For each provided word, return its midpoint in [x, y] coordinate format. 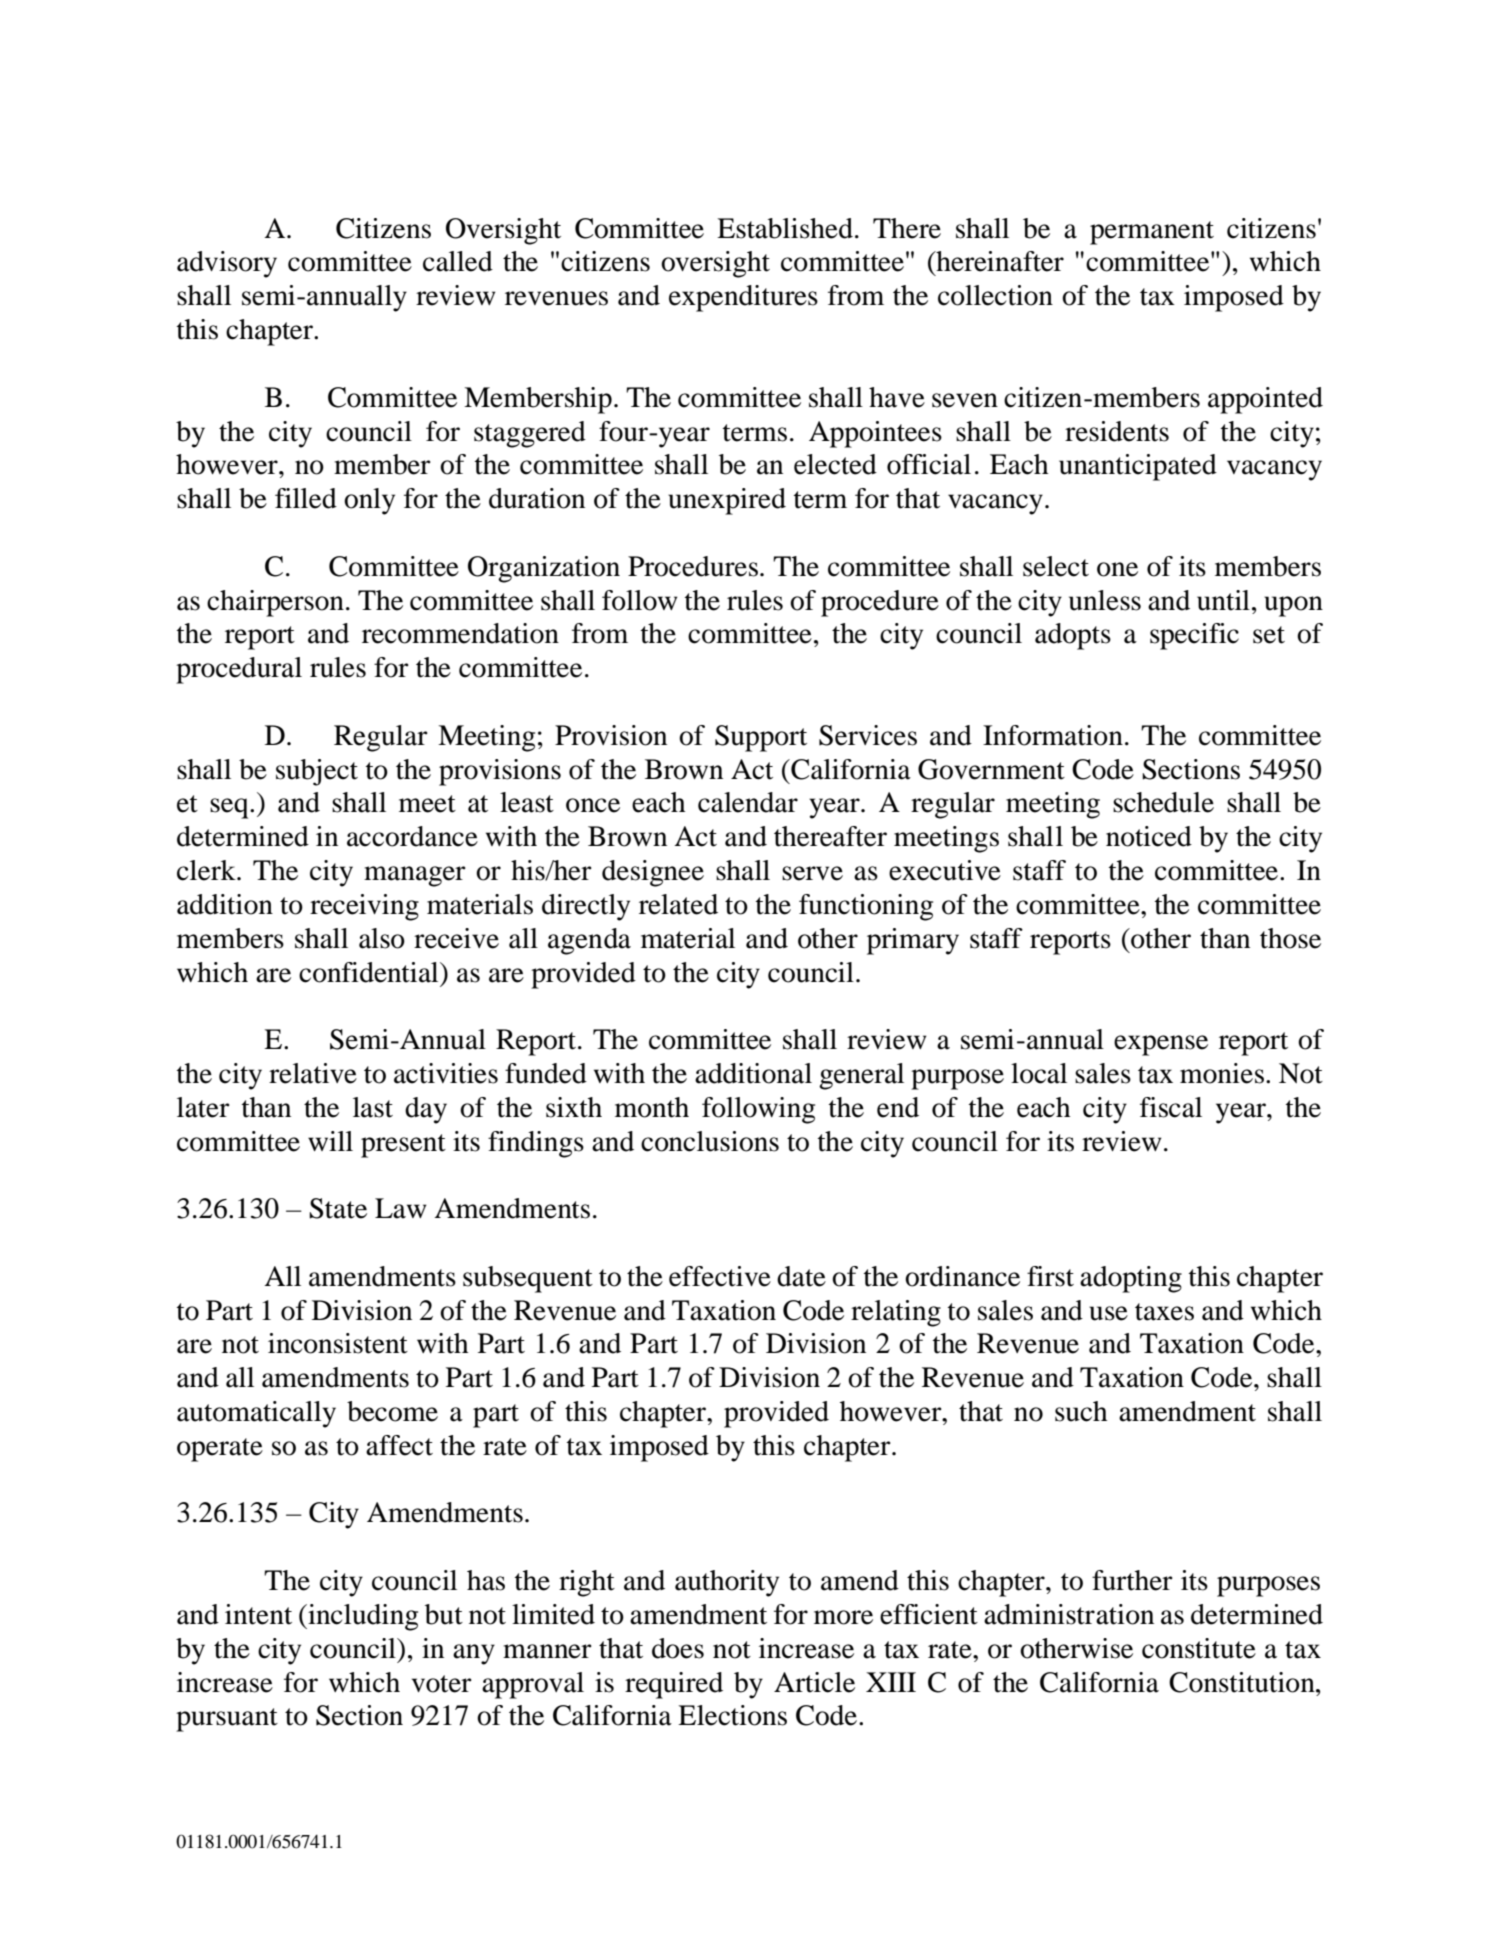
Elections [732, 1715]
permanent [1152, 233]
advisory [227, 264]
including [362, 1617]
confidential [370, 972]
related [678, 904]
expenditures [743, 298]
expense [1161, 1045]
